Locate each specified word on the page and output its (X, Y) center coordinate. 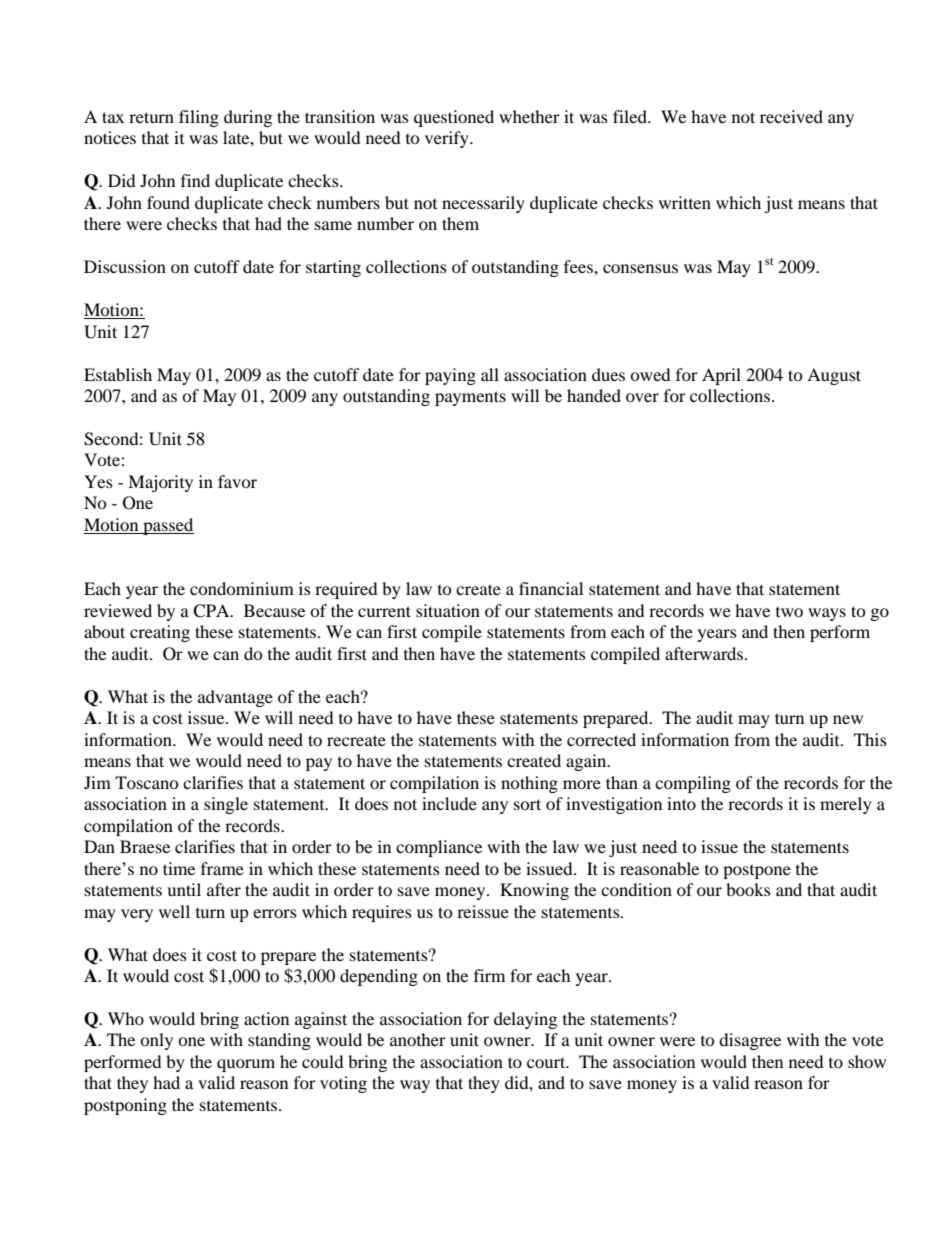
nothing (529, 784)
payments (470, 398)
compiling (693, 784)
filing (199, 118)
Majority (160, 483)
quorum (246, 1065)
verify (448, 139)
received (791, 116)
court (547, 1062)
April (721, 376)
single (226, 805)
